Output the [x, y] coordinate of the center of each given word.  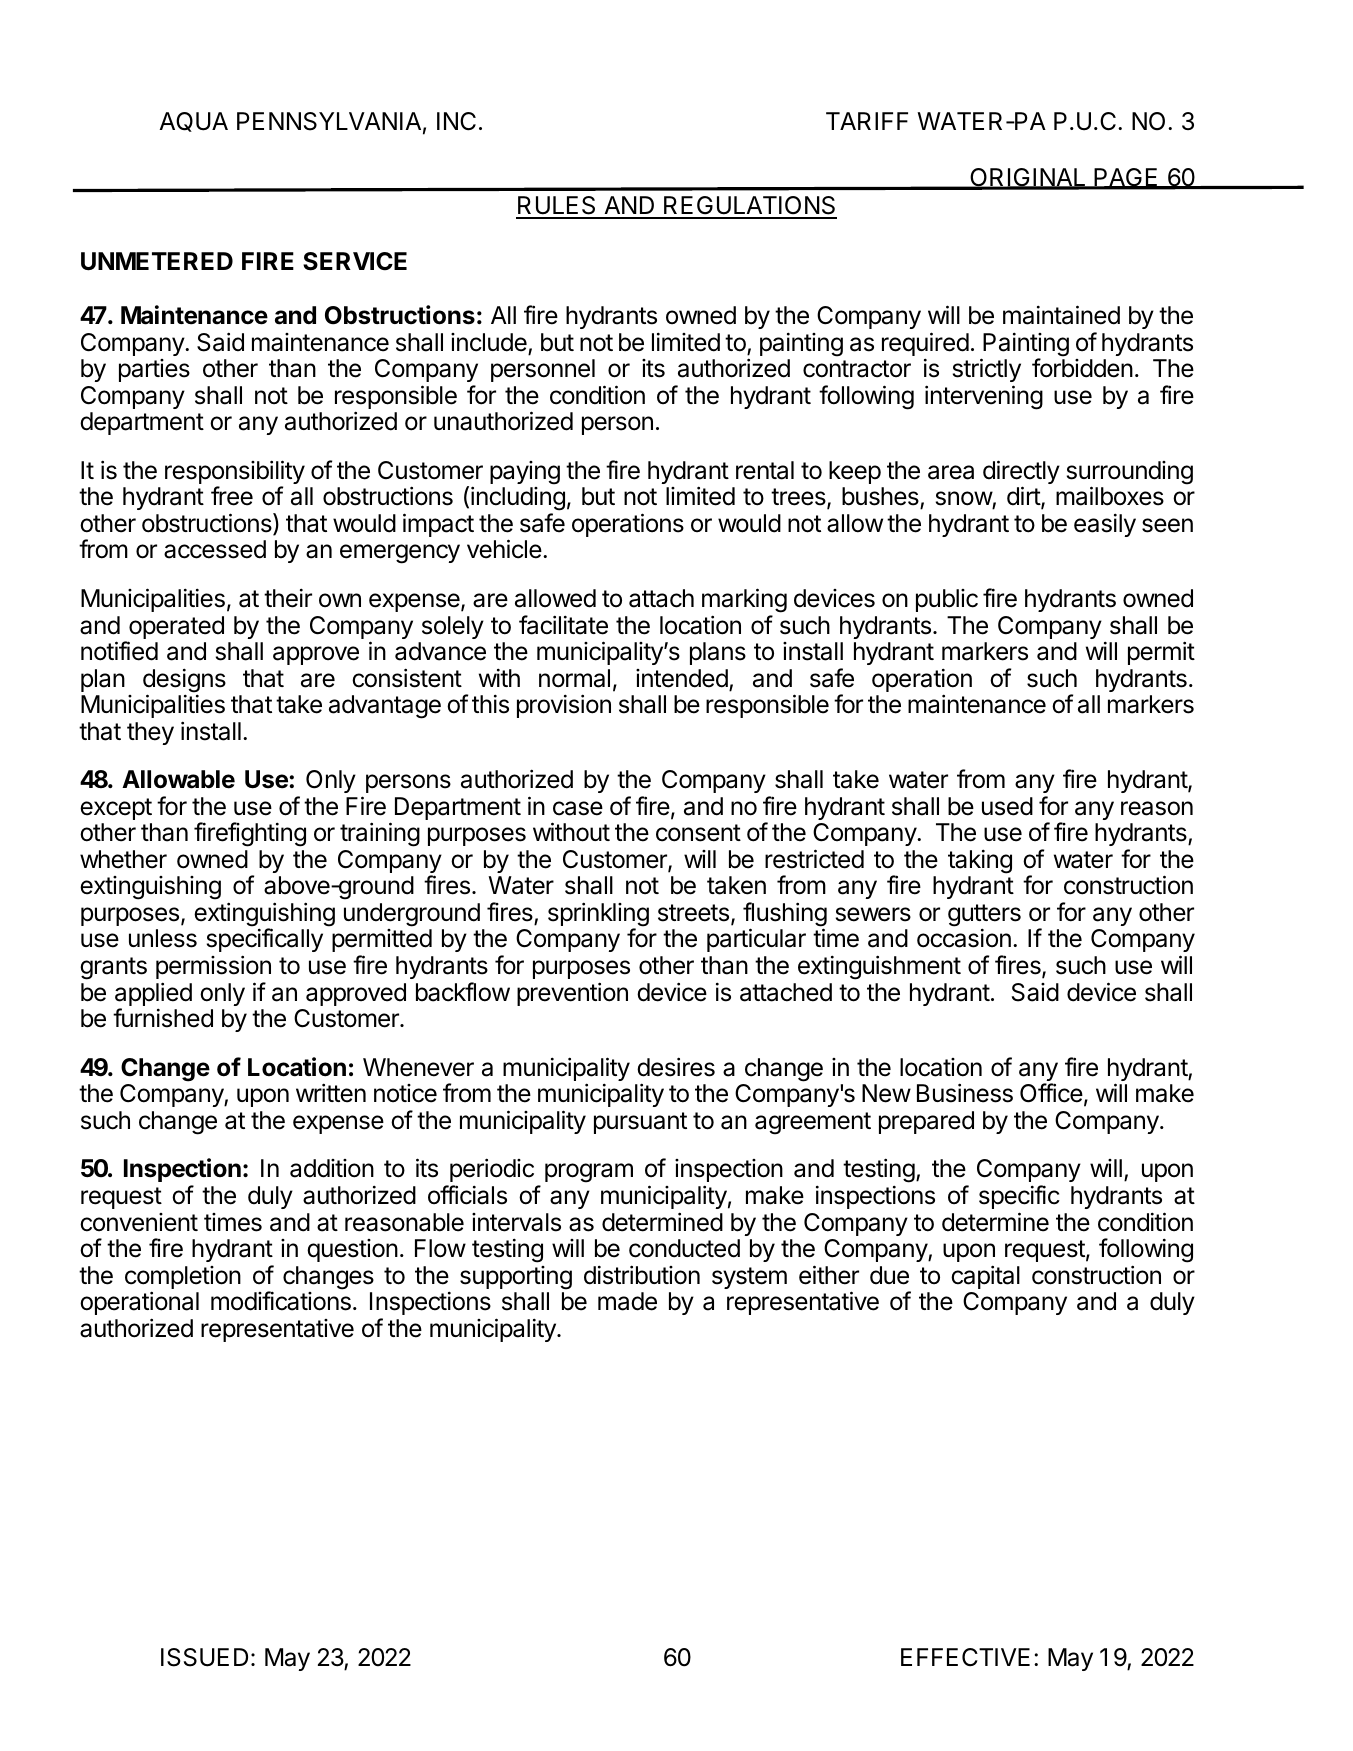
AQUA [193, 122]
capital [985, 1277]
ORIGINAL [1028, 178]
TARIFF [867, 121]
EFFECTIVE [965, 1657]
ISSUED [204, 1657]
